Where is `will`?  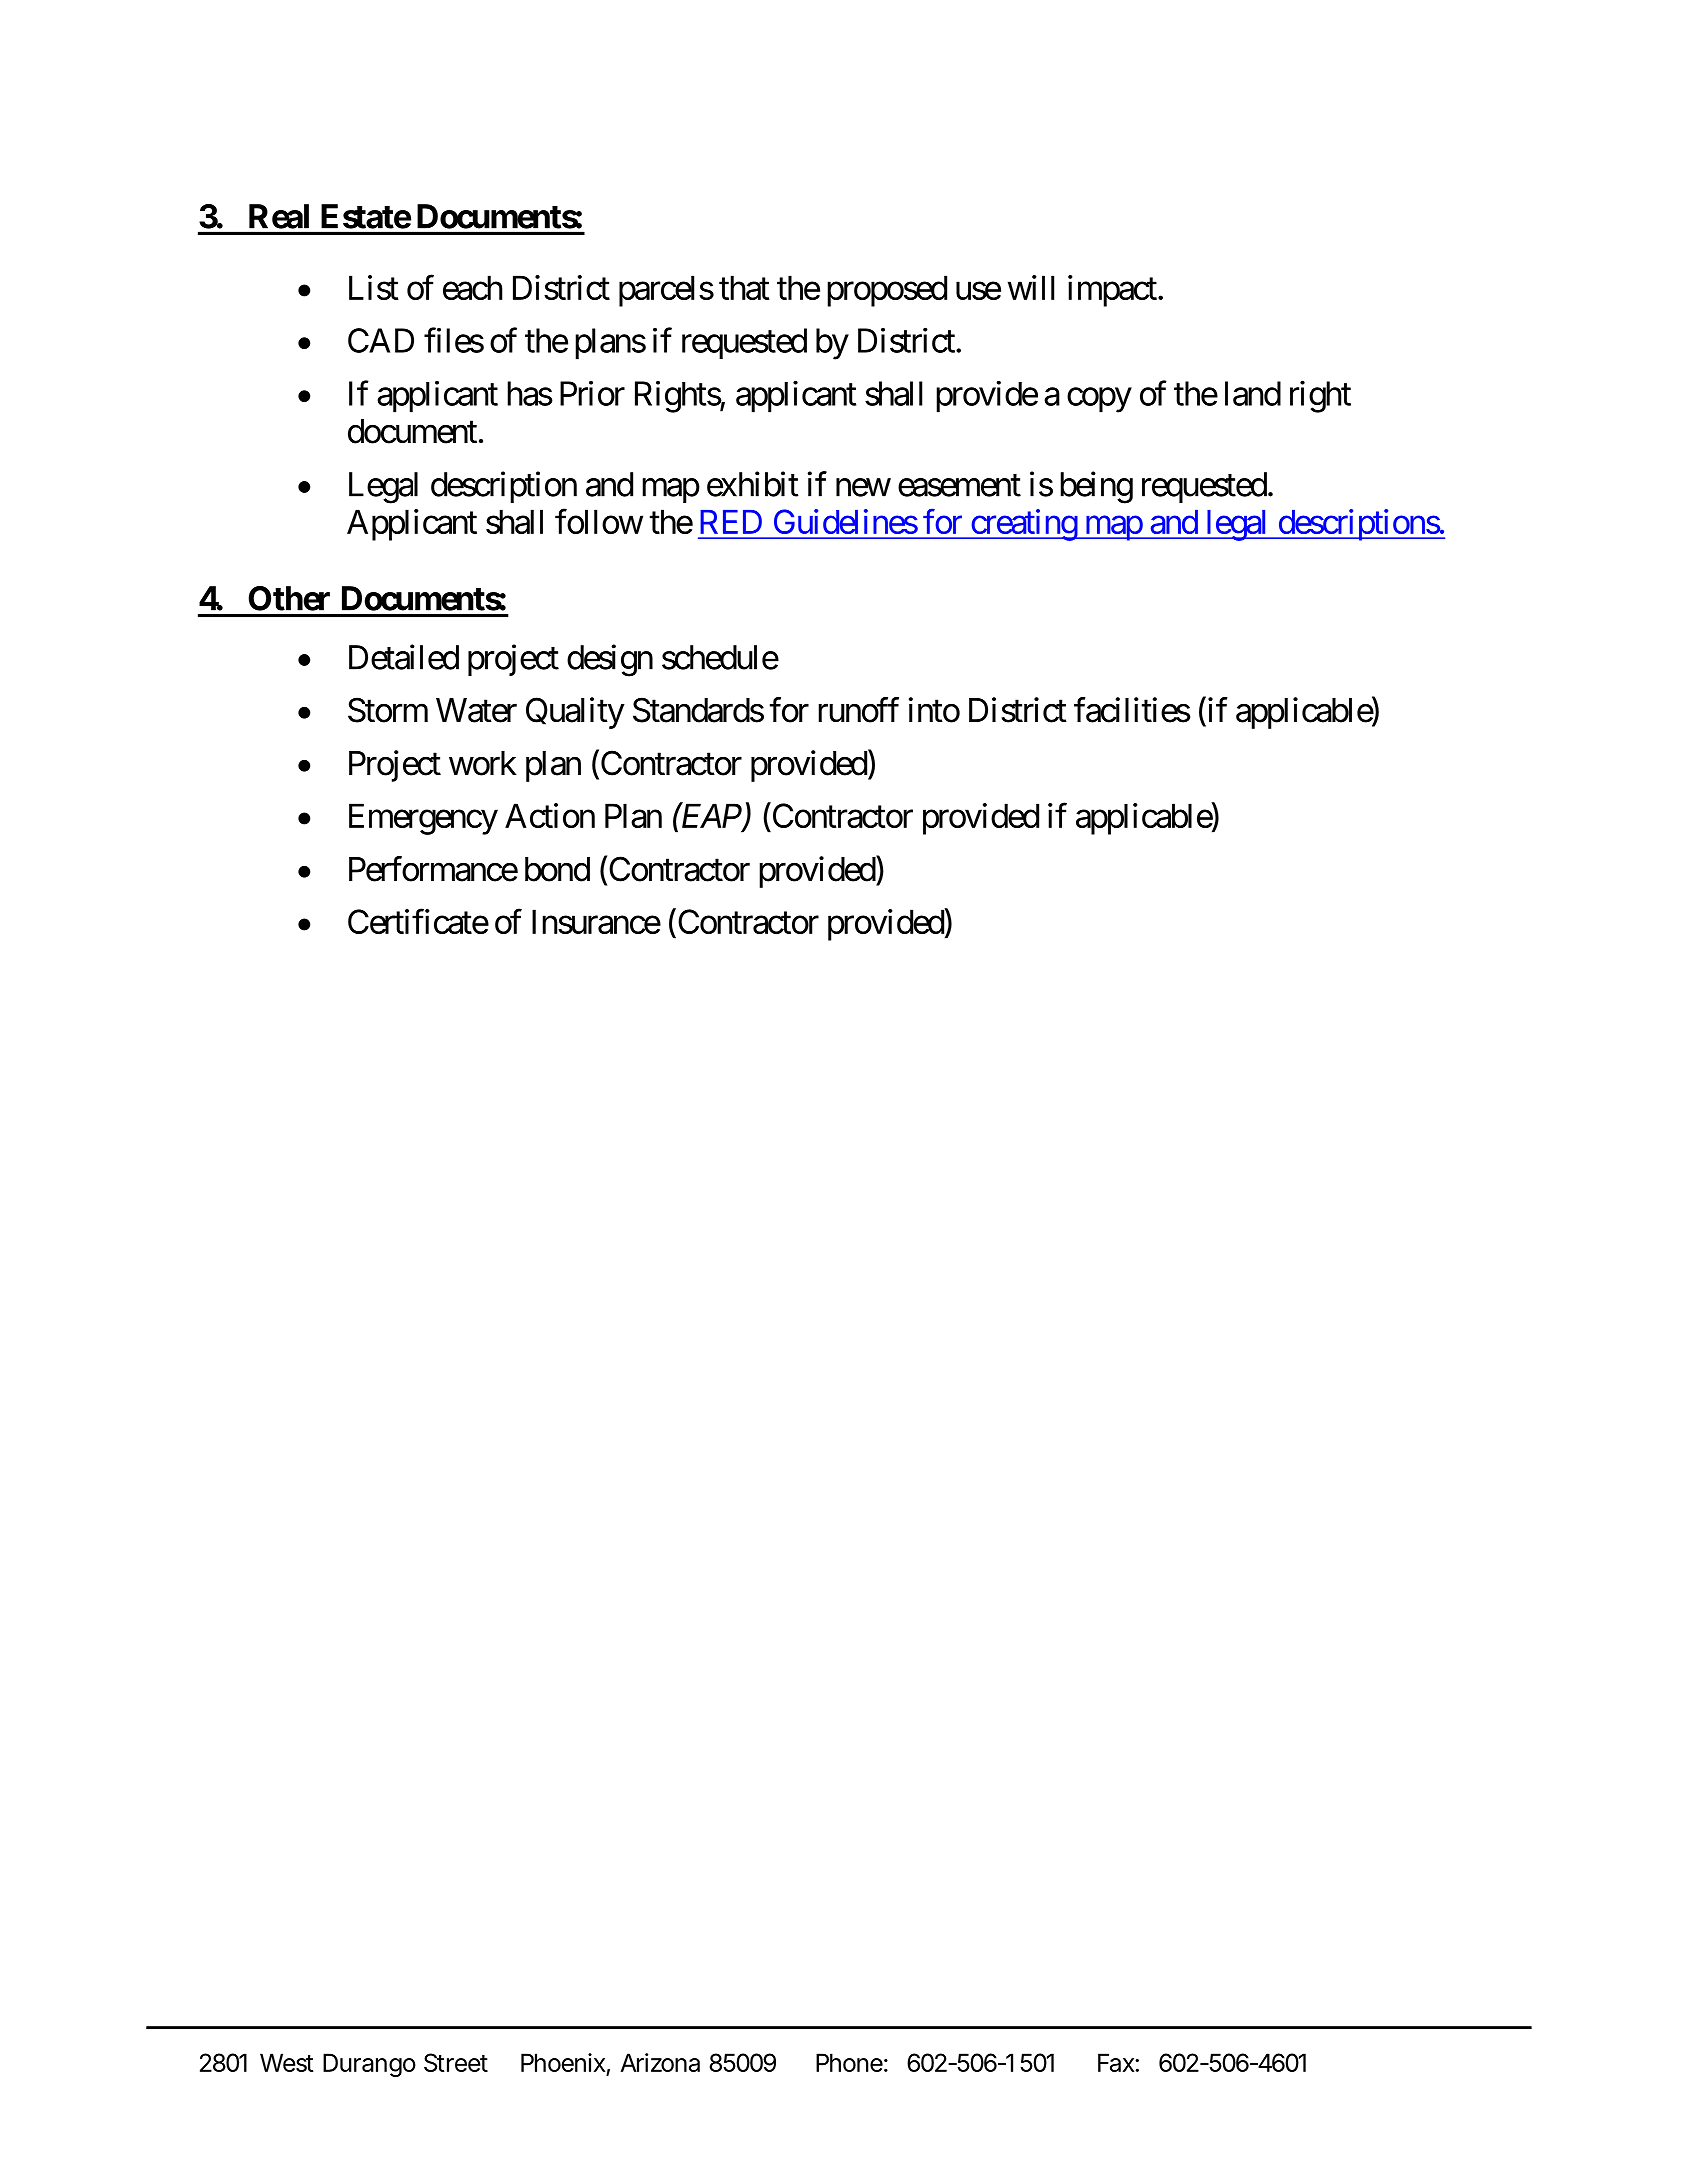 will is located at coordinates (1031, 287).
